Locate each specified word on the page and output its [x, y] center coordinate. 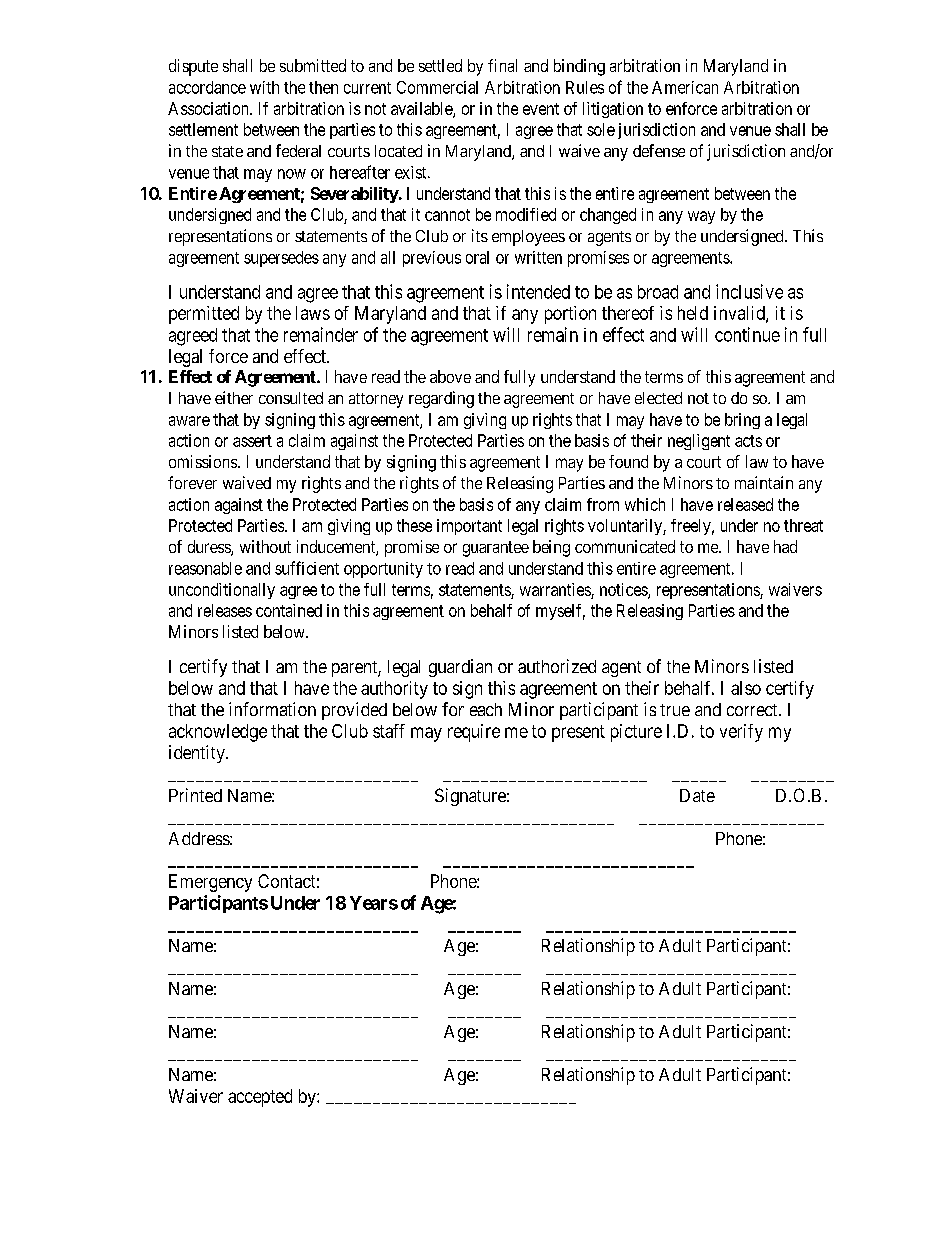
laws [313, 313]
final [502, 65]
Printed [195, 795]
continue [747, 334]
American [685, 87]
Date [697, 795]
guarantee [496, 549]
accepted [260, 1098]
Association [209, 108]
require [474, 733]
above [450, 376]
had [785, 546]
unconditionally [222, 591]
